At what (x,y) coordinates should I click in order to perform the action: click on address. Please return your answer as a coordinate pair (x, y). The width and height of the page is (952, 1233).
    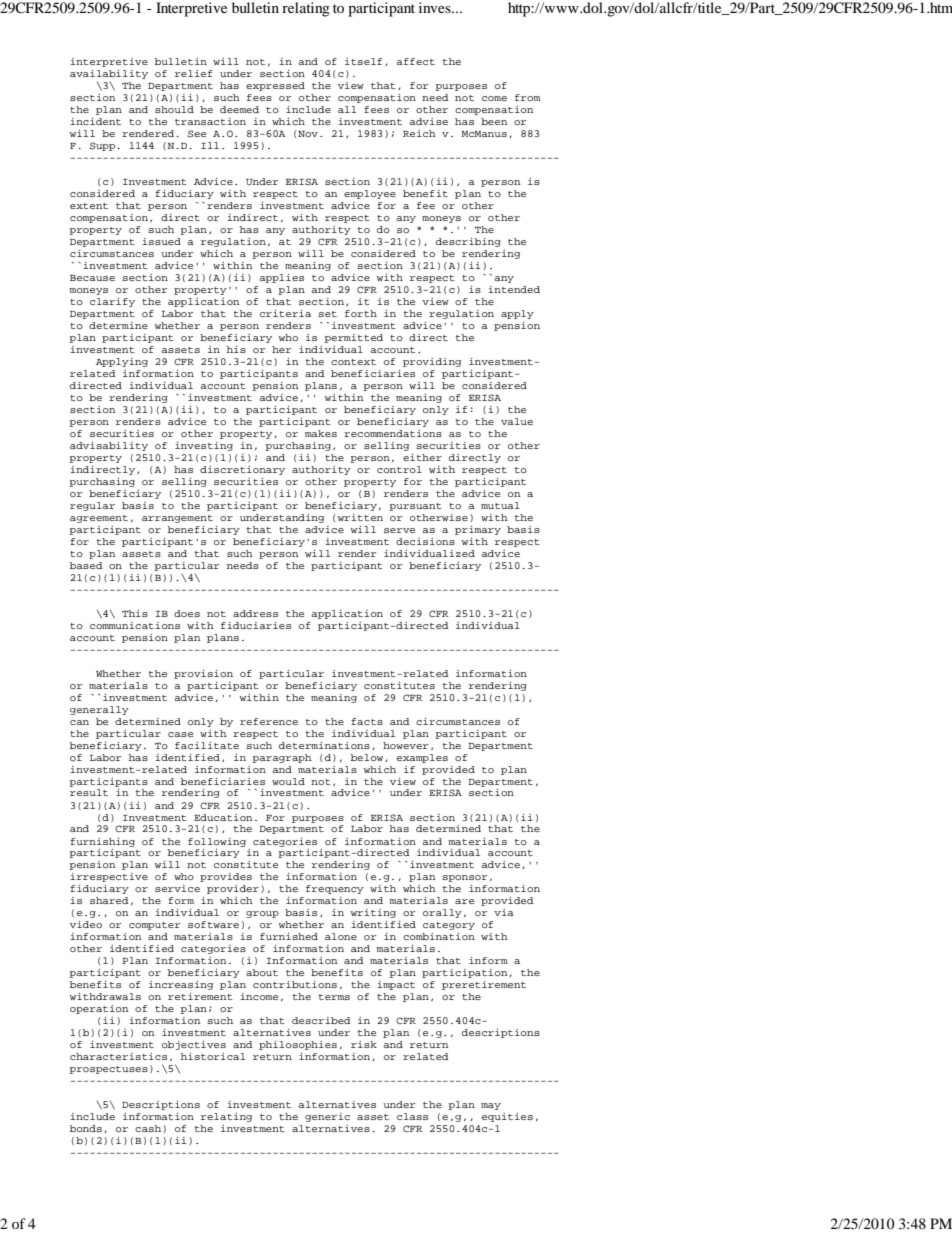
    Looking at the image, I should click on (255, 613).
